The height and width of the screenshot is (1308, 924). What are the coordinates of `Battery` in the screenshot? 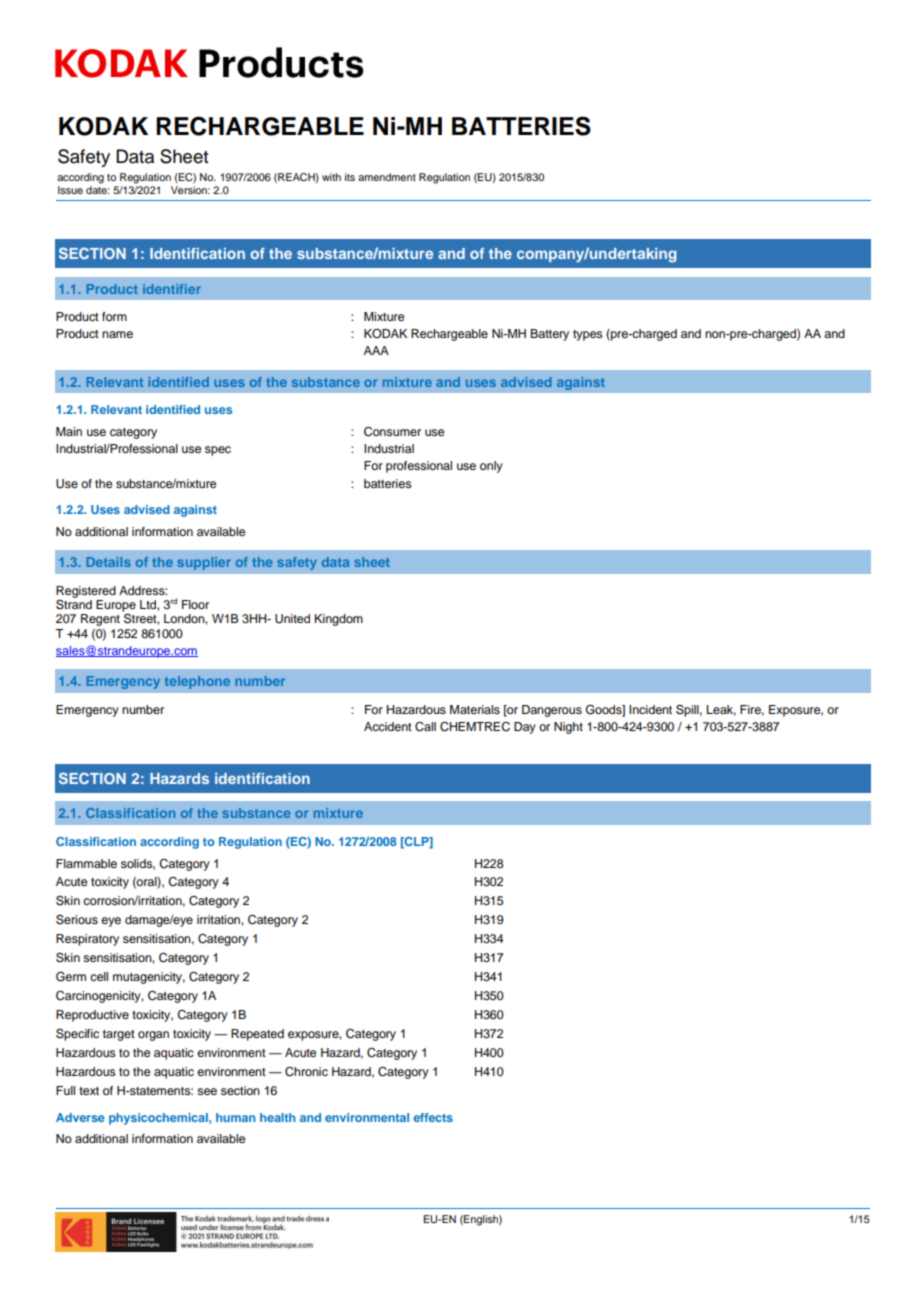 It's located at (549, 335).
